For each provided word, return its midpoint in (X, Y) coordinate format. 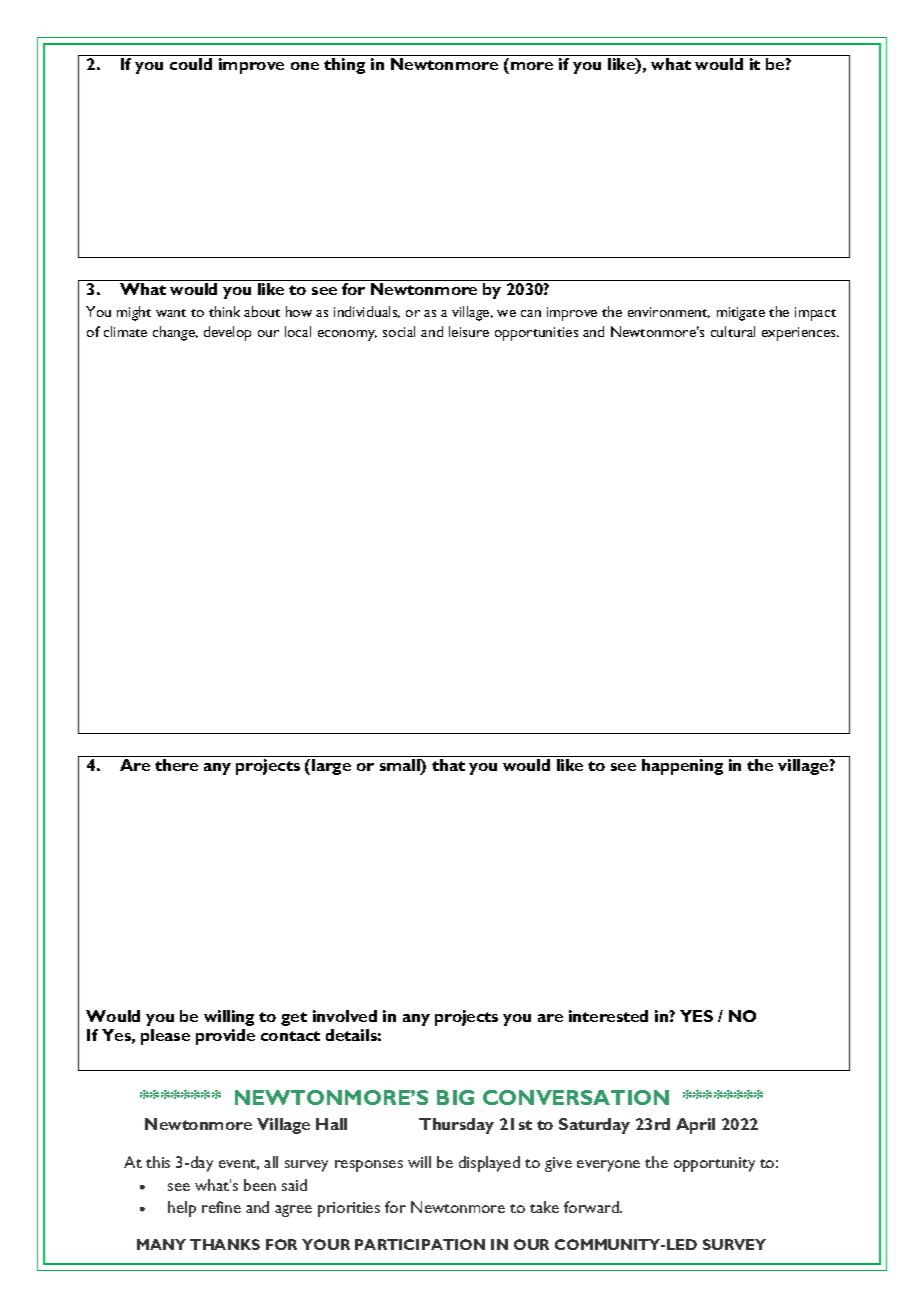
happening (682, 767)
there (176, 765)
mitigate (741, 314)
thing (344, 66)
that (448, 765)
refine (221, 1207)
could (191, 64)
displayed (489, 1164)
